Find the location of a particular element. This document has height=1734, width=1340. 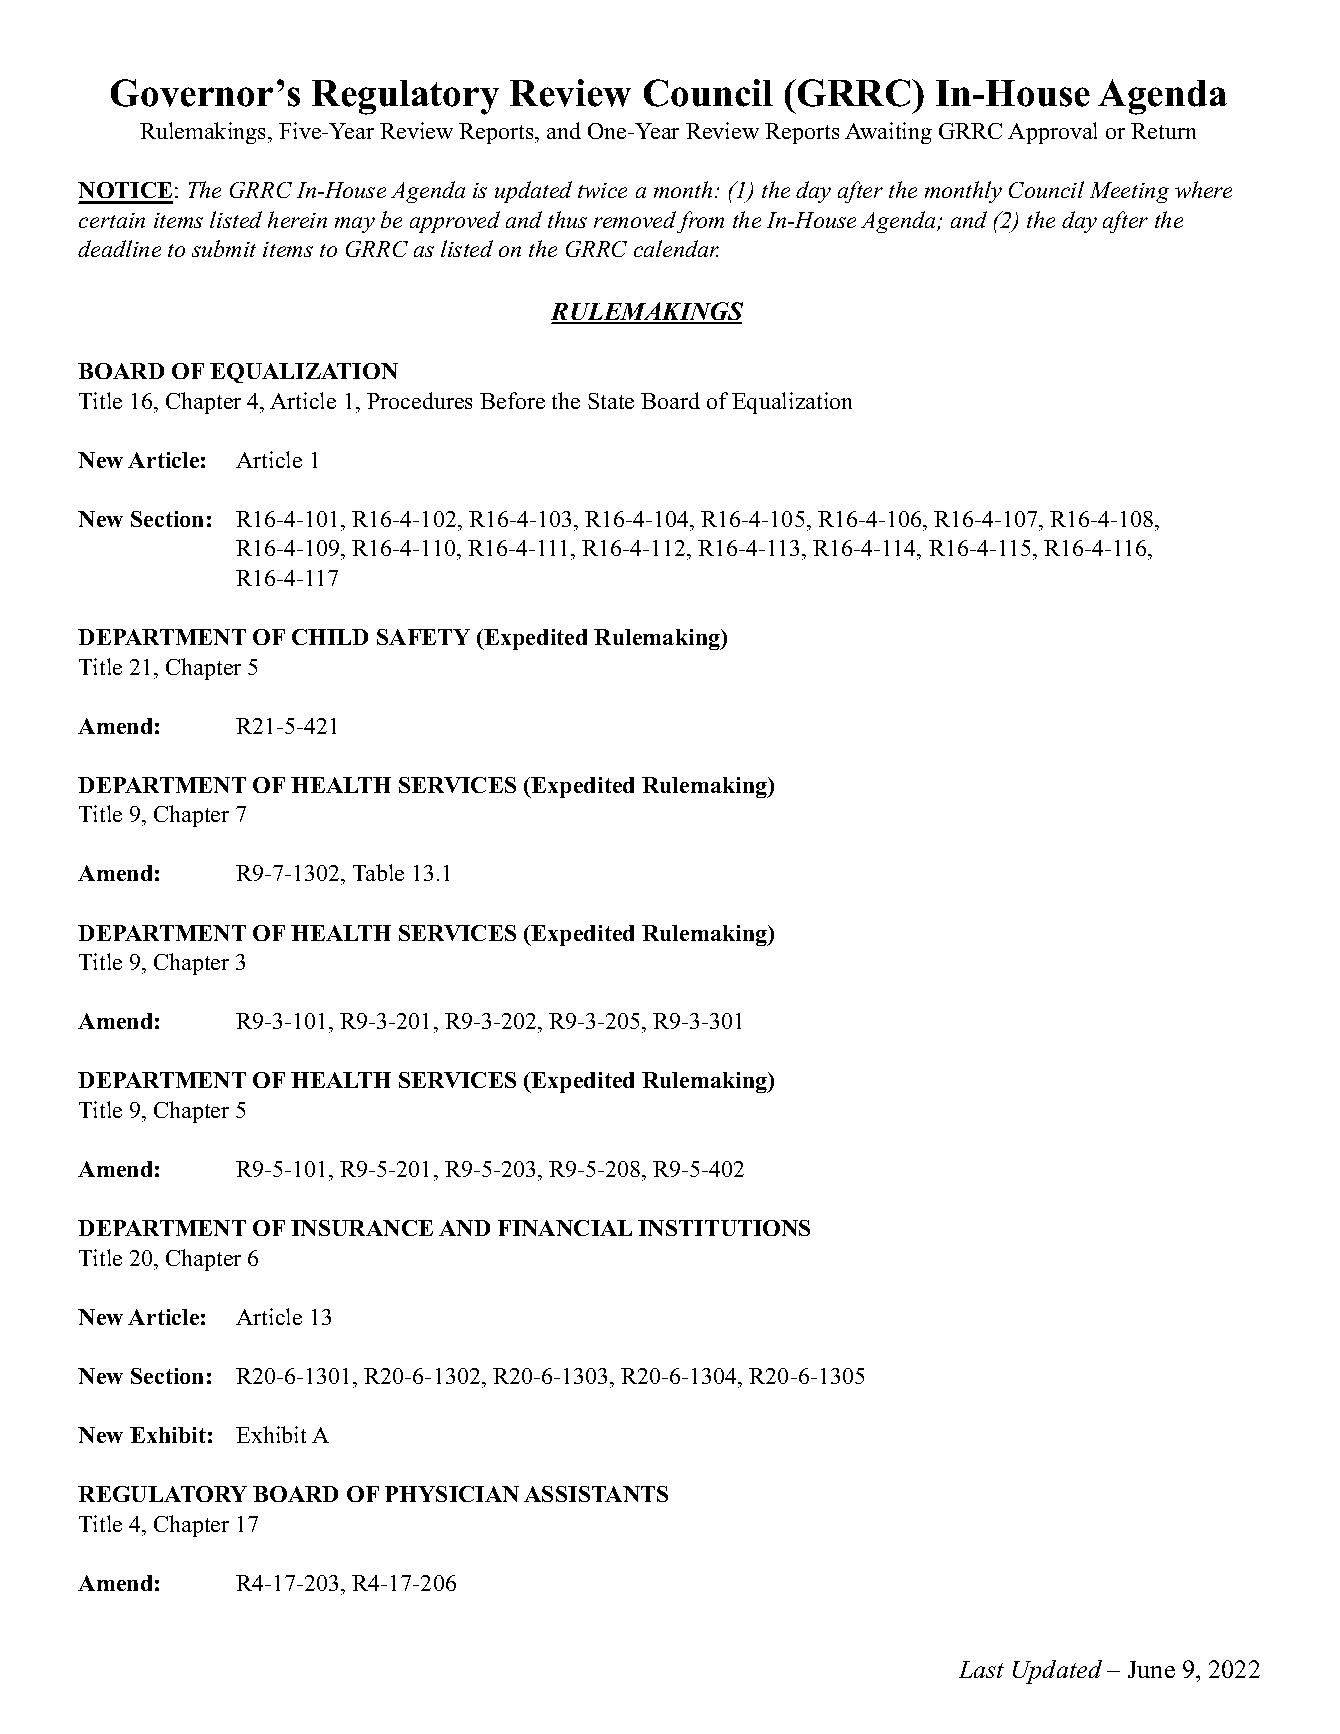

PHYSICIAN is located at coordinates (452, 1494).
